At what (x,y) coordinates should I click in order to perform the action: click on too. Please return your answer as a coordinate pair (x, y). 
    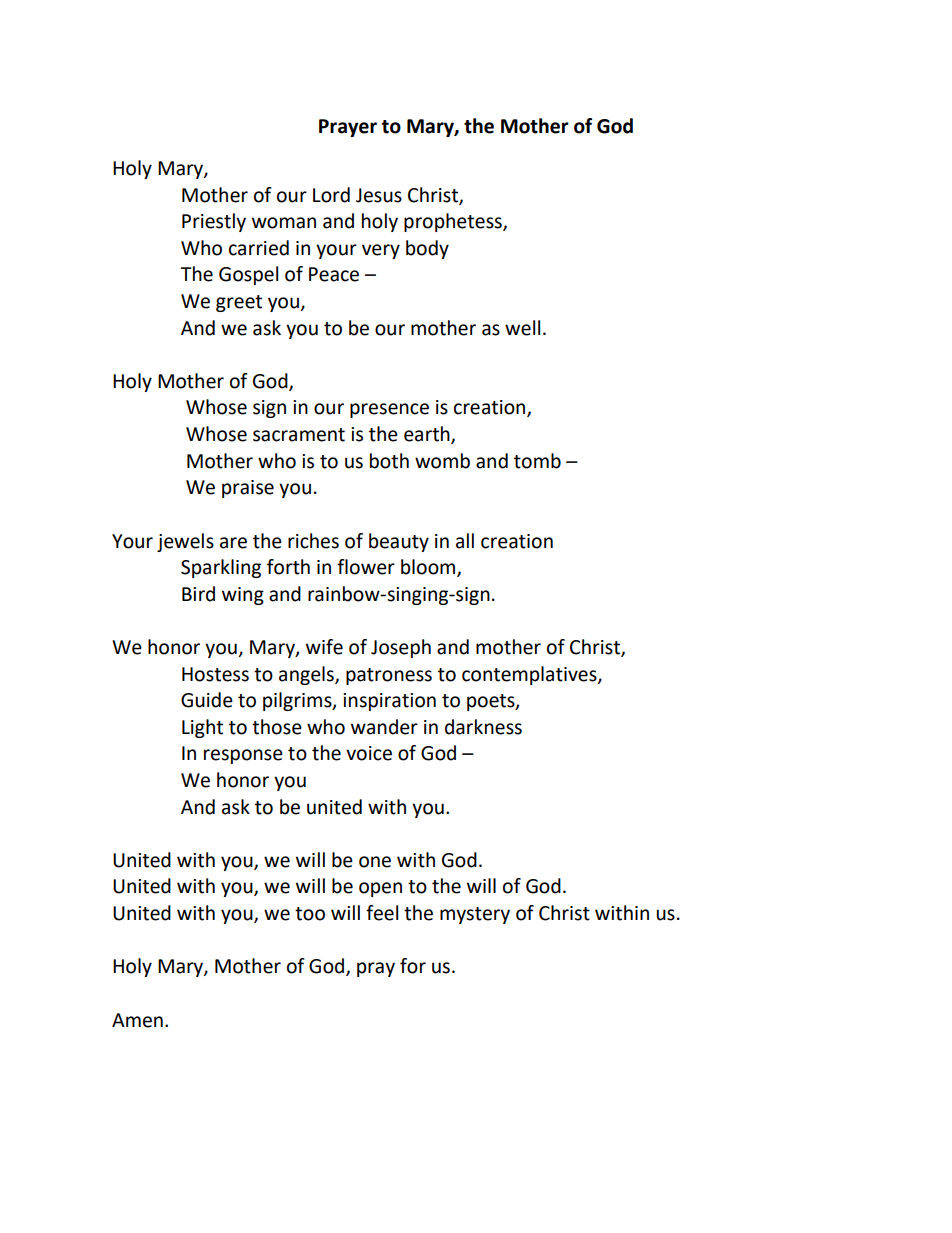
    Looking at the image, I should click on (310, 914).
